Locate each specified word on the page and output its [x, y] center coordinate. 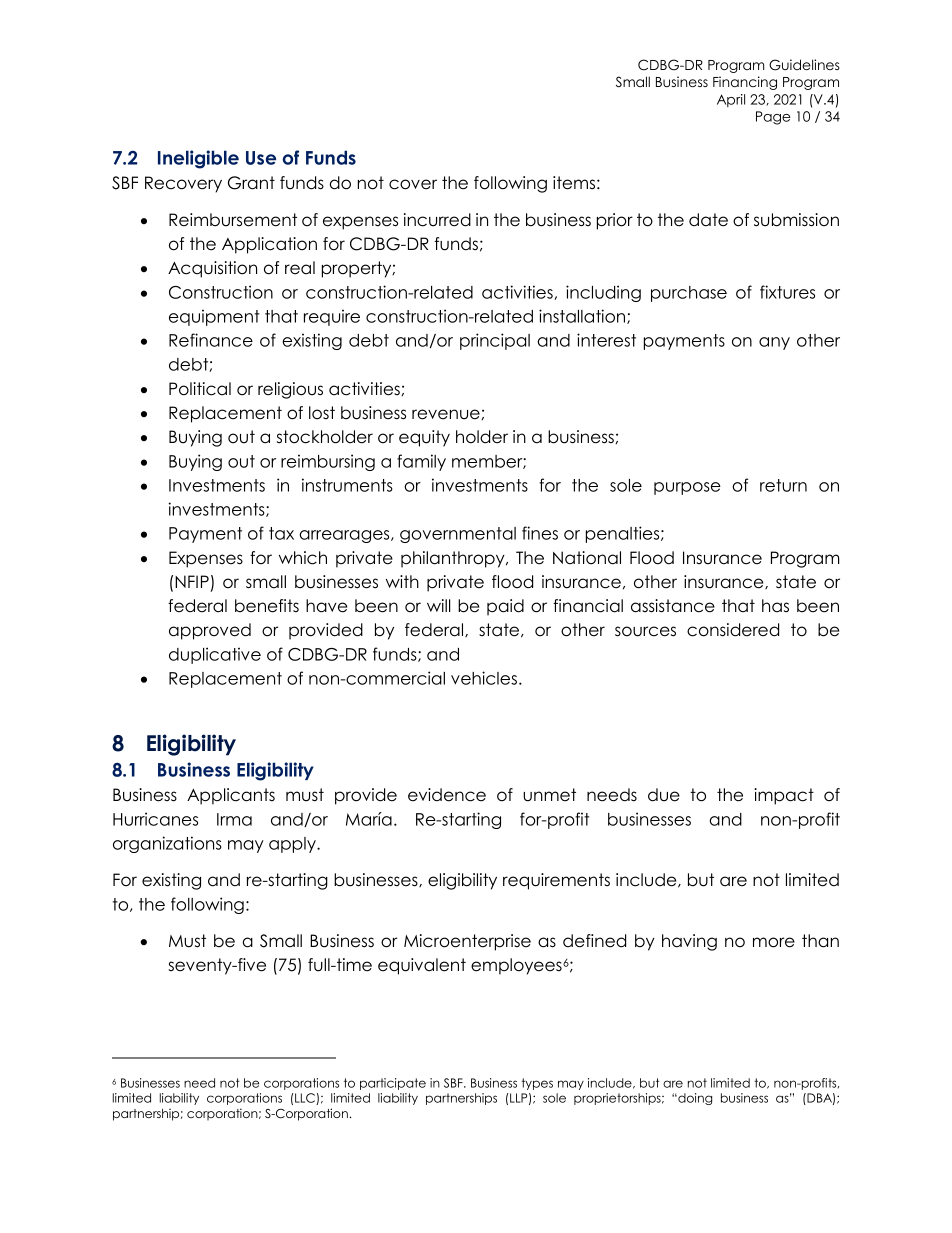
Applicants [231, 796]
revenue [446, 414]
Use [261, 158]
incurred [437, 220]
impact [784, 796]
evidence [447, 795]
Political [200, 389]
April [731, 100]
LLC [306, 1099]
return [783, 485]
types [537, 1084]
